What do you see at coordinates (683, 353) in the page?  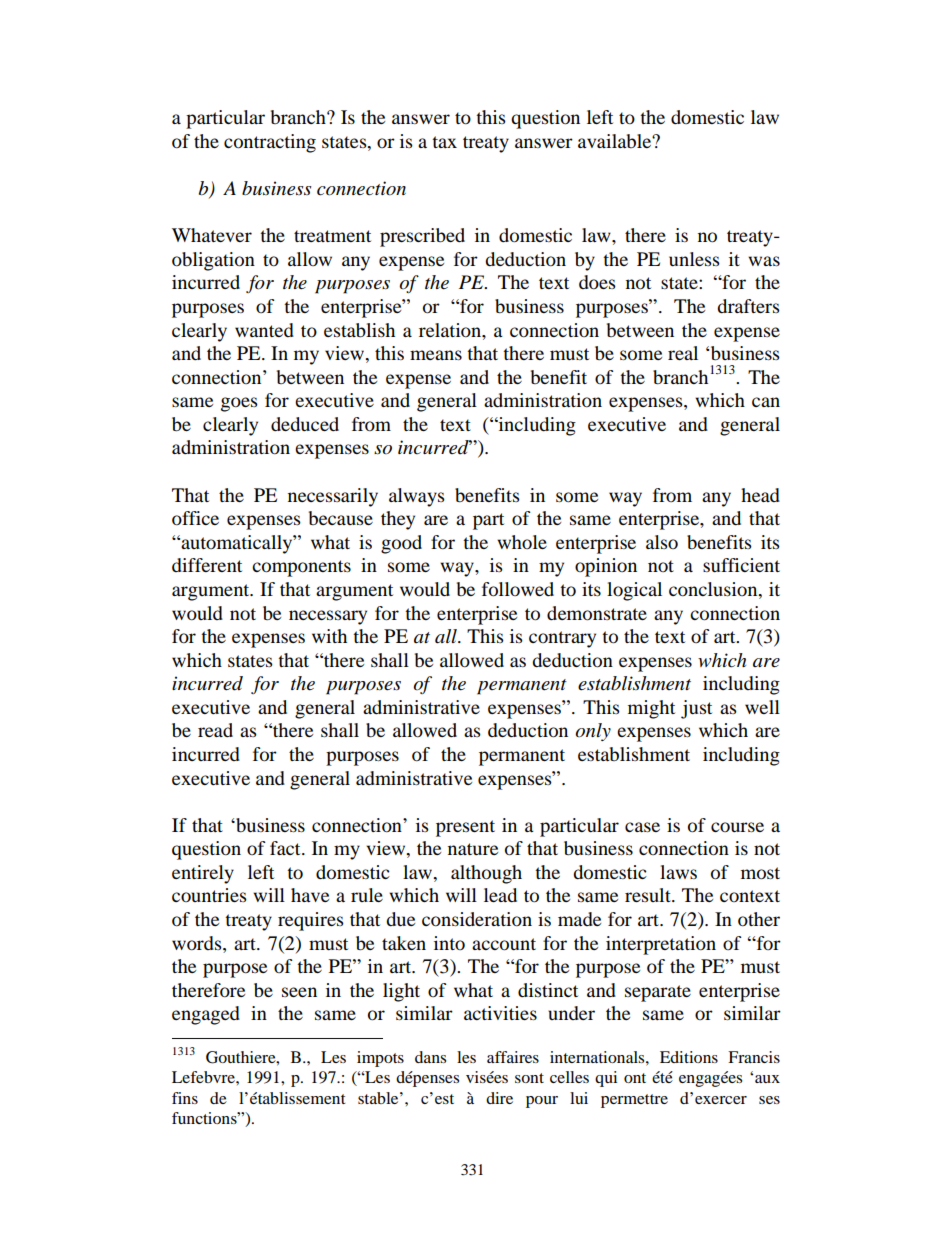 I see `real` at bounding box center [683, 353].
